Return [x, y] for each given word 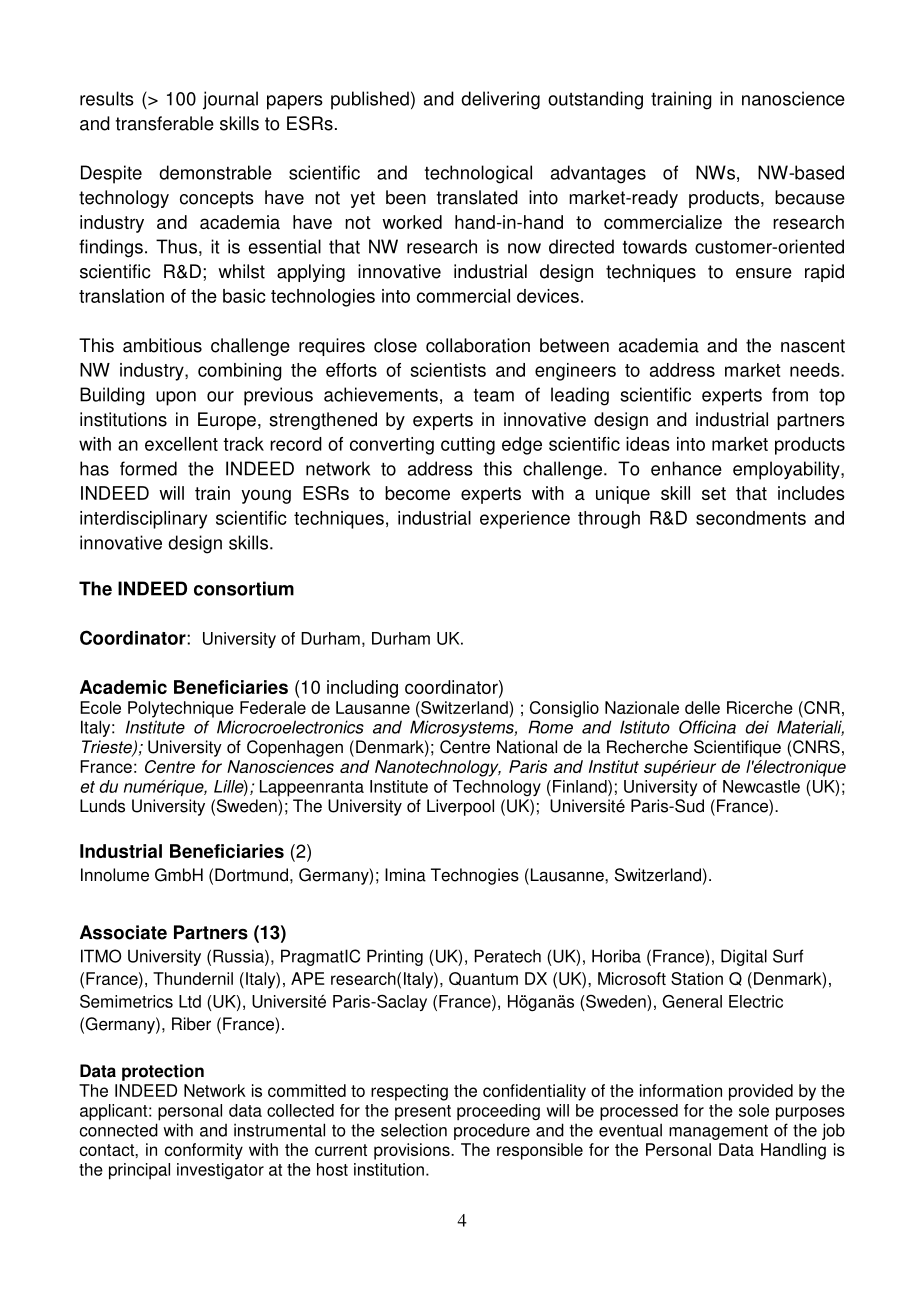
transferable [165, 123]
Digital [744, 957]
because [810, 197]
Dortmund [251, 875]
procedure [492, 1131]
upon [176, 398]
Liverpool [460, 807]
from [790, 394]
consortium [244, 588]
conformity [204, 1151]
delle [702, 707]
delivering [500, 100]
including [362, 689]
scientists [448, 370]
